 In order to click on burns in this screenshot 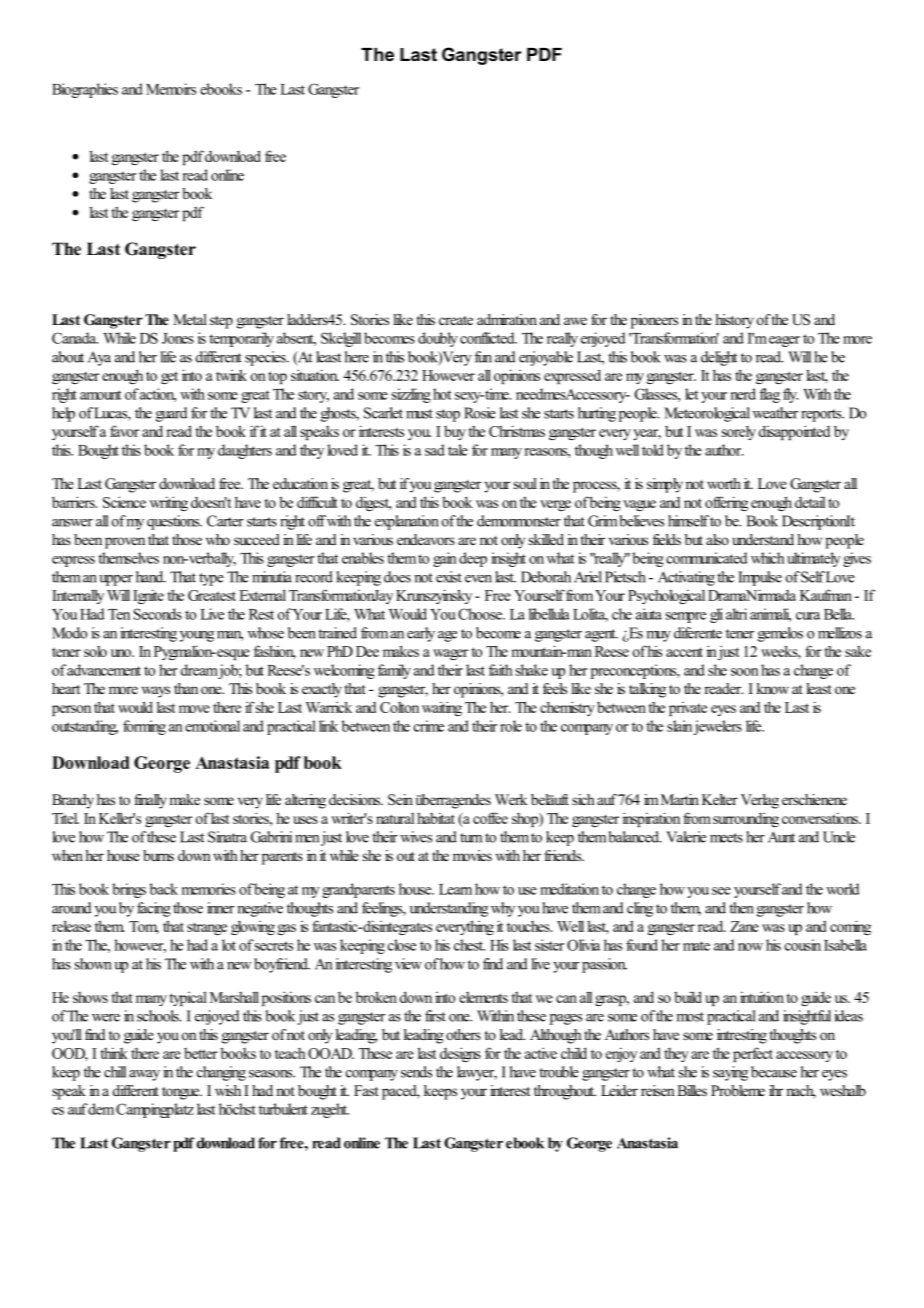, I will do `click(158, 855)`.
